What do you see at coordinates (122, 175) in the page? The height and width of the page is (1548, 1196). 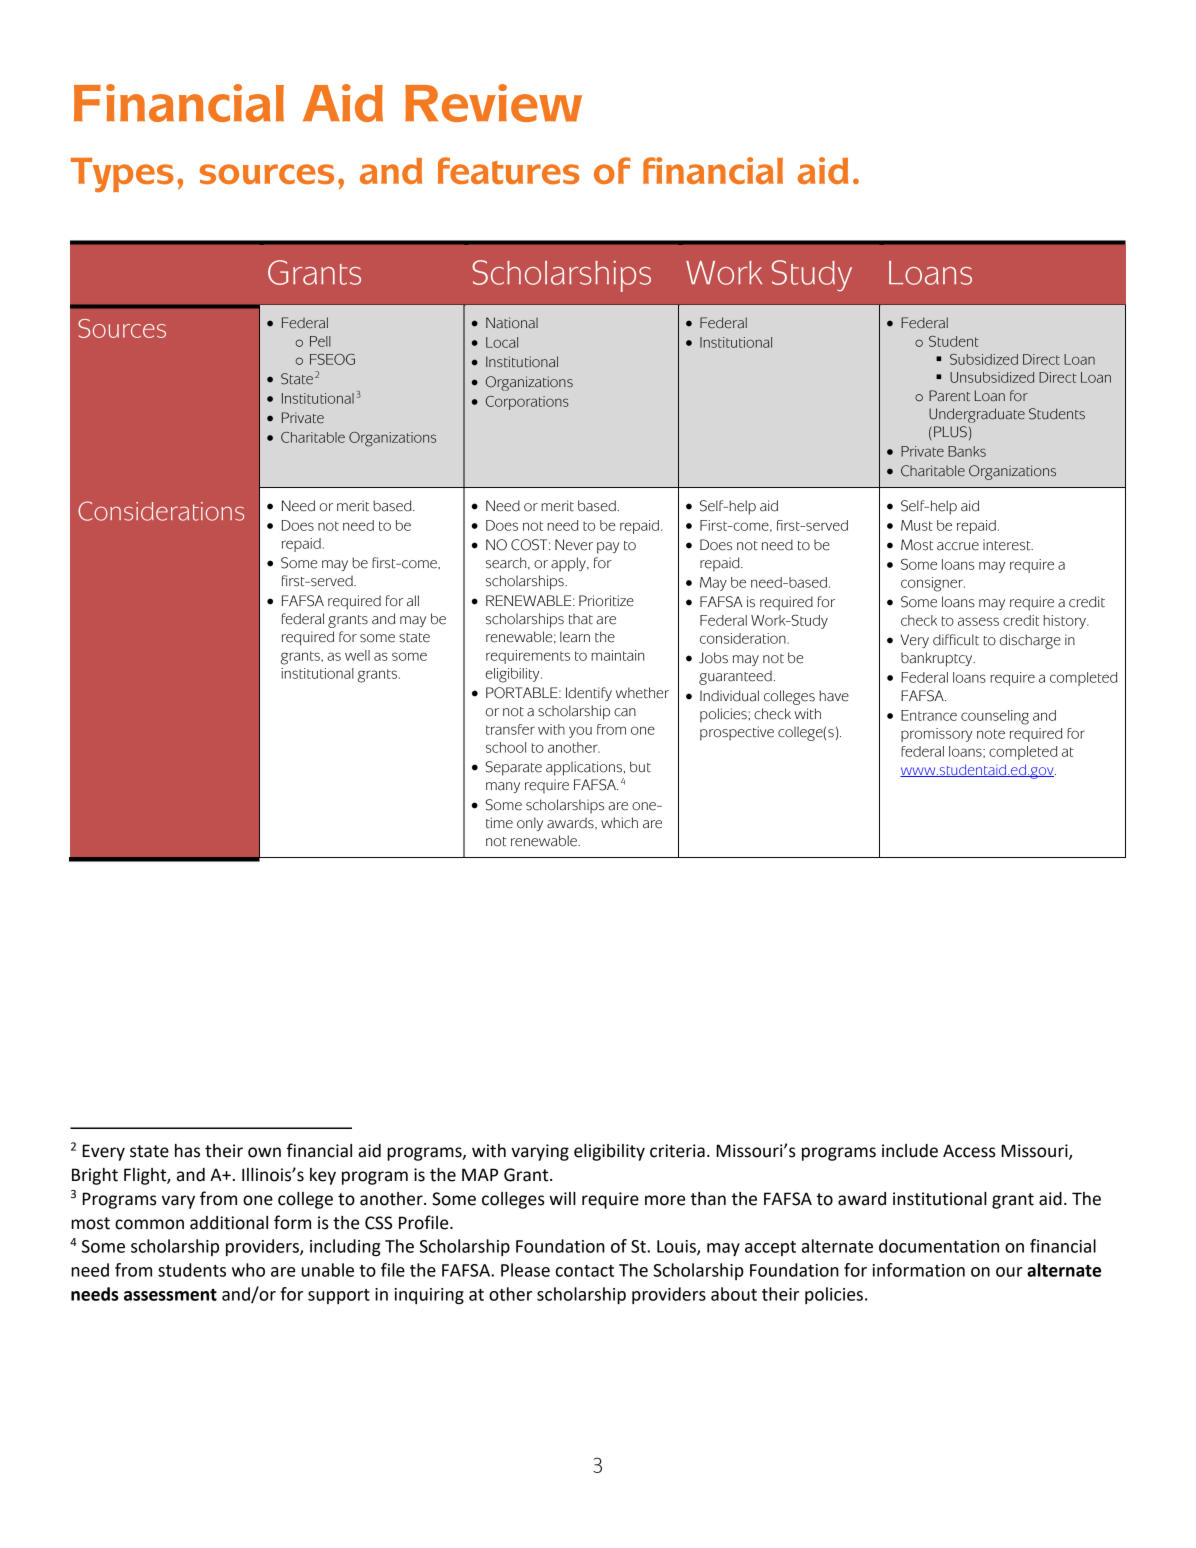 I see `Types` at bounding box center [122, 175].
